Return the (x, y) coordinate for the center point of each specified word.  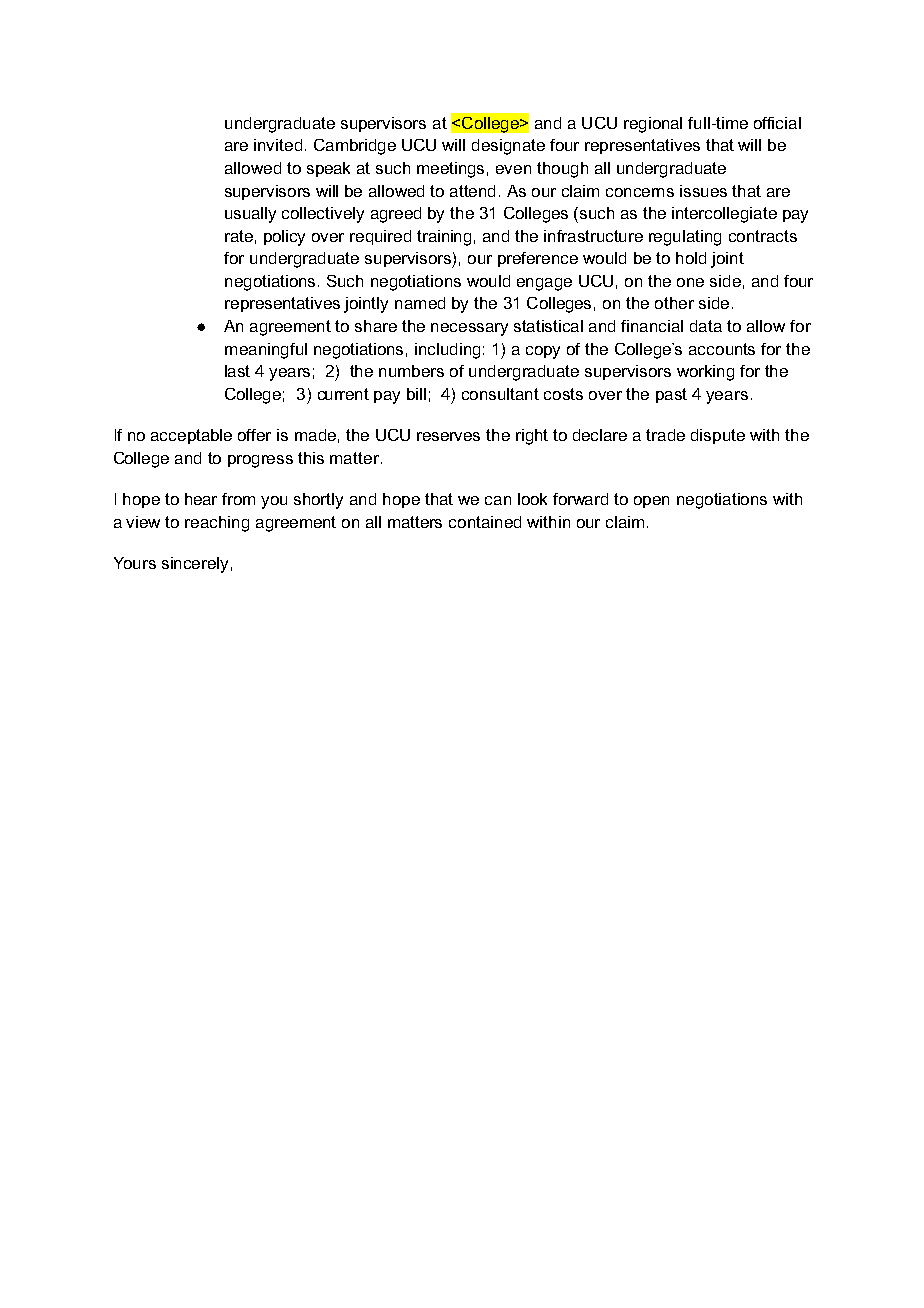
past (671, 395)
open (651, 502)
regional (653, 125)
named (420, 303)
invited (278, 145)
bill (416, 394)
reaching (217, 524)
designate (508, 147)
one (690, 282)
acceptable (191, 436)
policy (284, 238)
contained (485, 522)
